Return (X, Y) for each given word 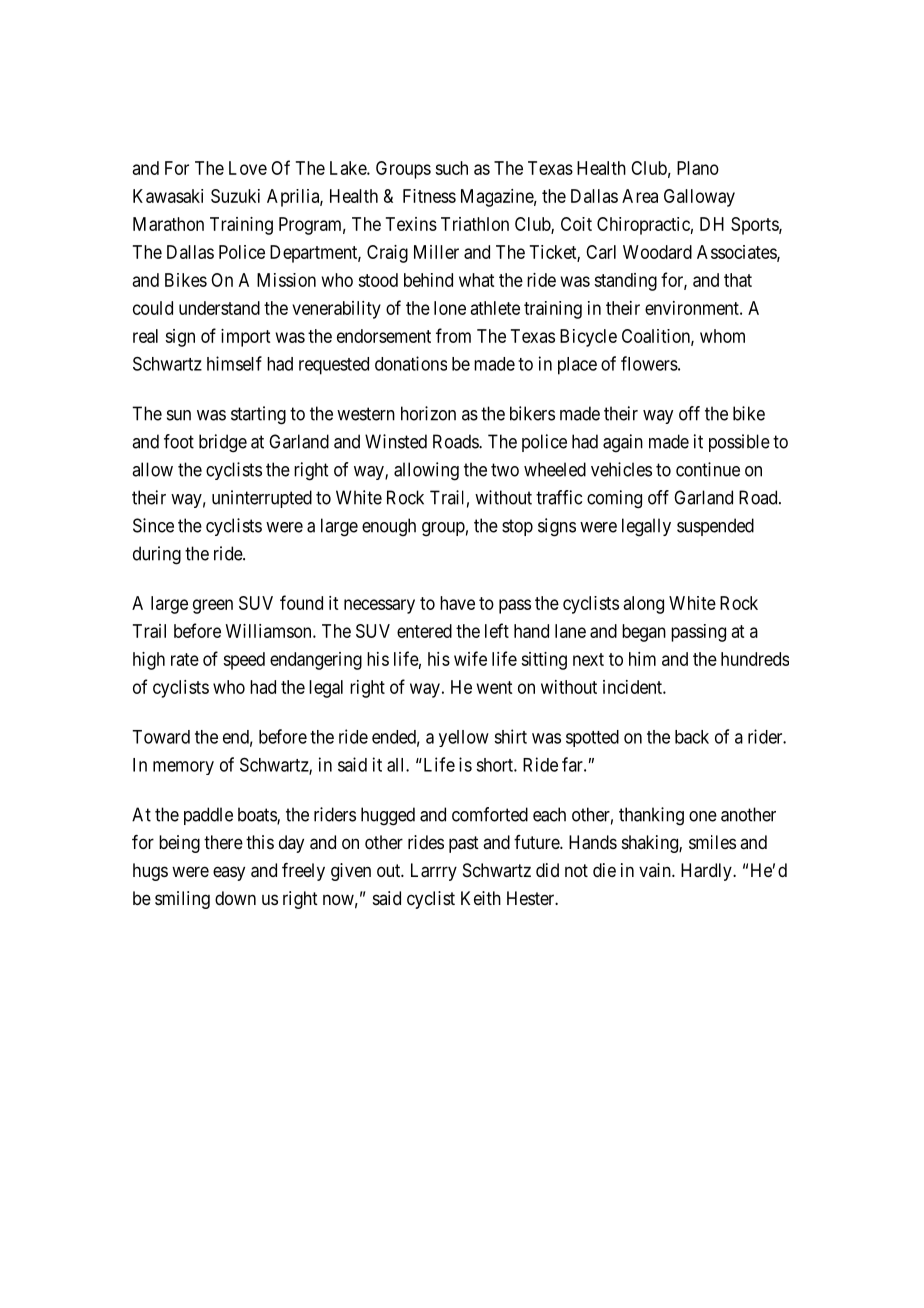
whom (722, 336)
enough (389, 527)
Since (153, 525)
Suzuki (235, 196)
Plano (698, 168)
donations (411, 363)
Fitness (429, 196)
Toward (161, 737)
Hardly (707, 872)
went (494, 687)
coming (614, 499)
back (692, 737)
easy (229, 873)
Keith (481, 898)
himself (234, 363)
